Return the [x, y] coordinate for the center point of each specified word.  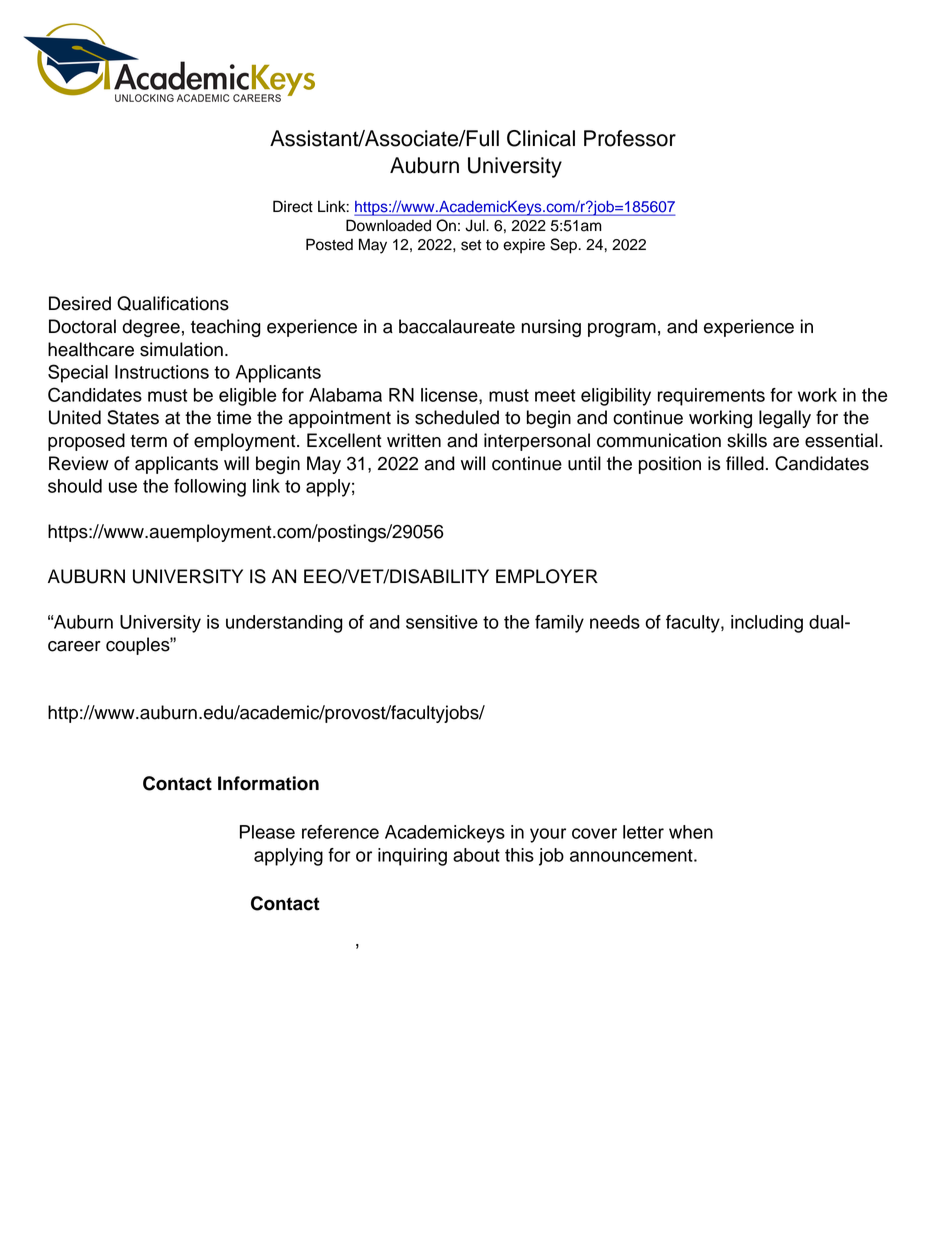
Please [267, 832]
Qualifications [173, 303]
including [767, 624]
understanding [284, 624]
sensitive [442, 622]
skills [747, 440]
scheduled [457, 417]
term [148, 441]
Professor [630, 138]
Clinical [541, 138]
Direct [293, 206]
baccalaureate [457, 326]
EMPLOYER [547, 576]
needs [615, 622]
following [210, 488]
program [622, 330]
